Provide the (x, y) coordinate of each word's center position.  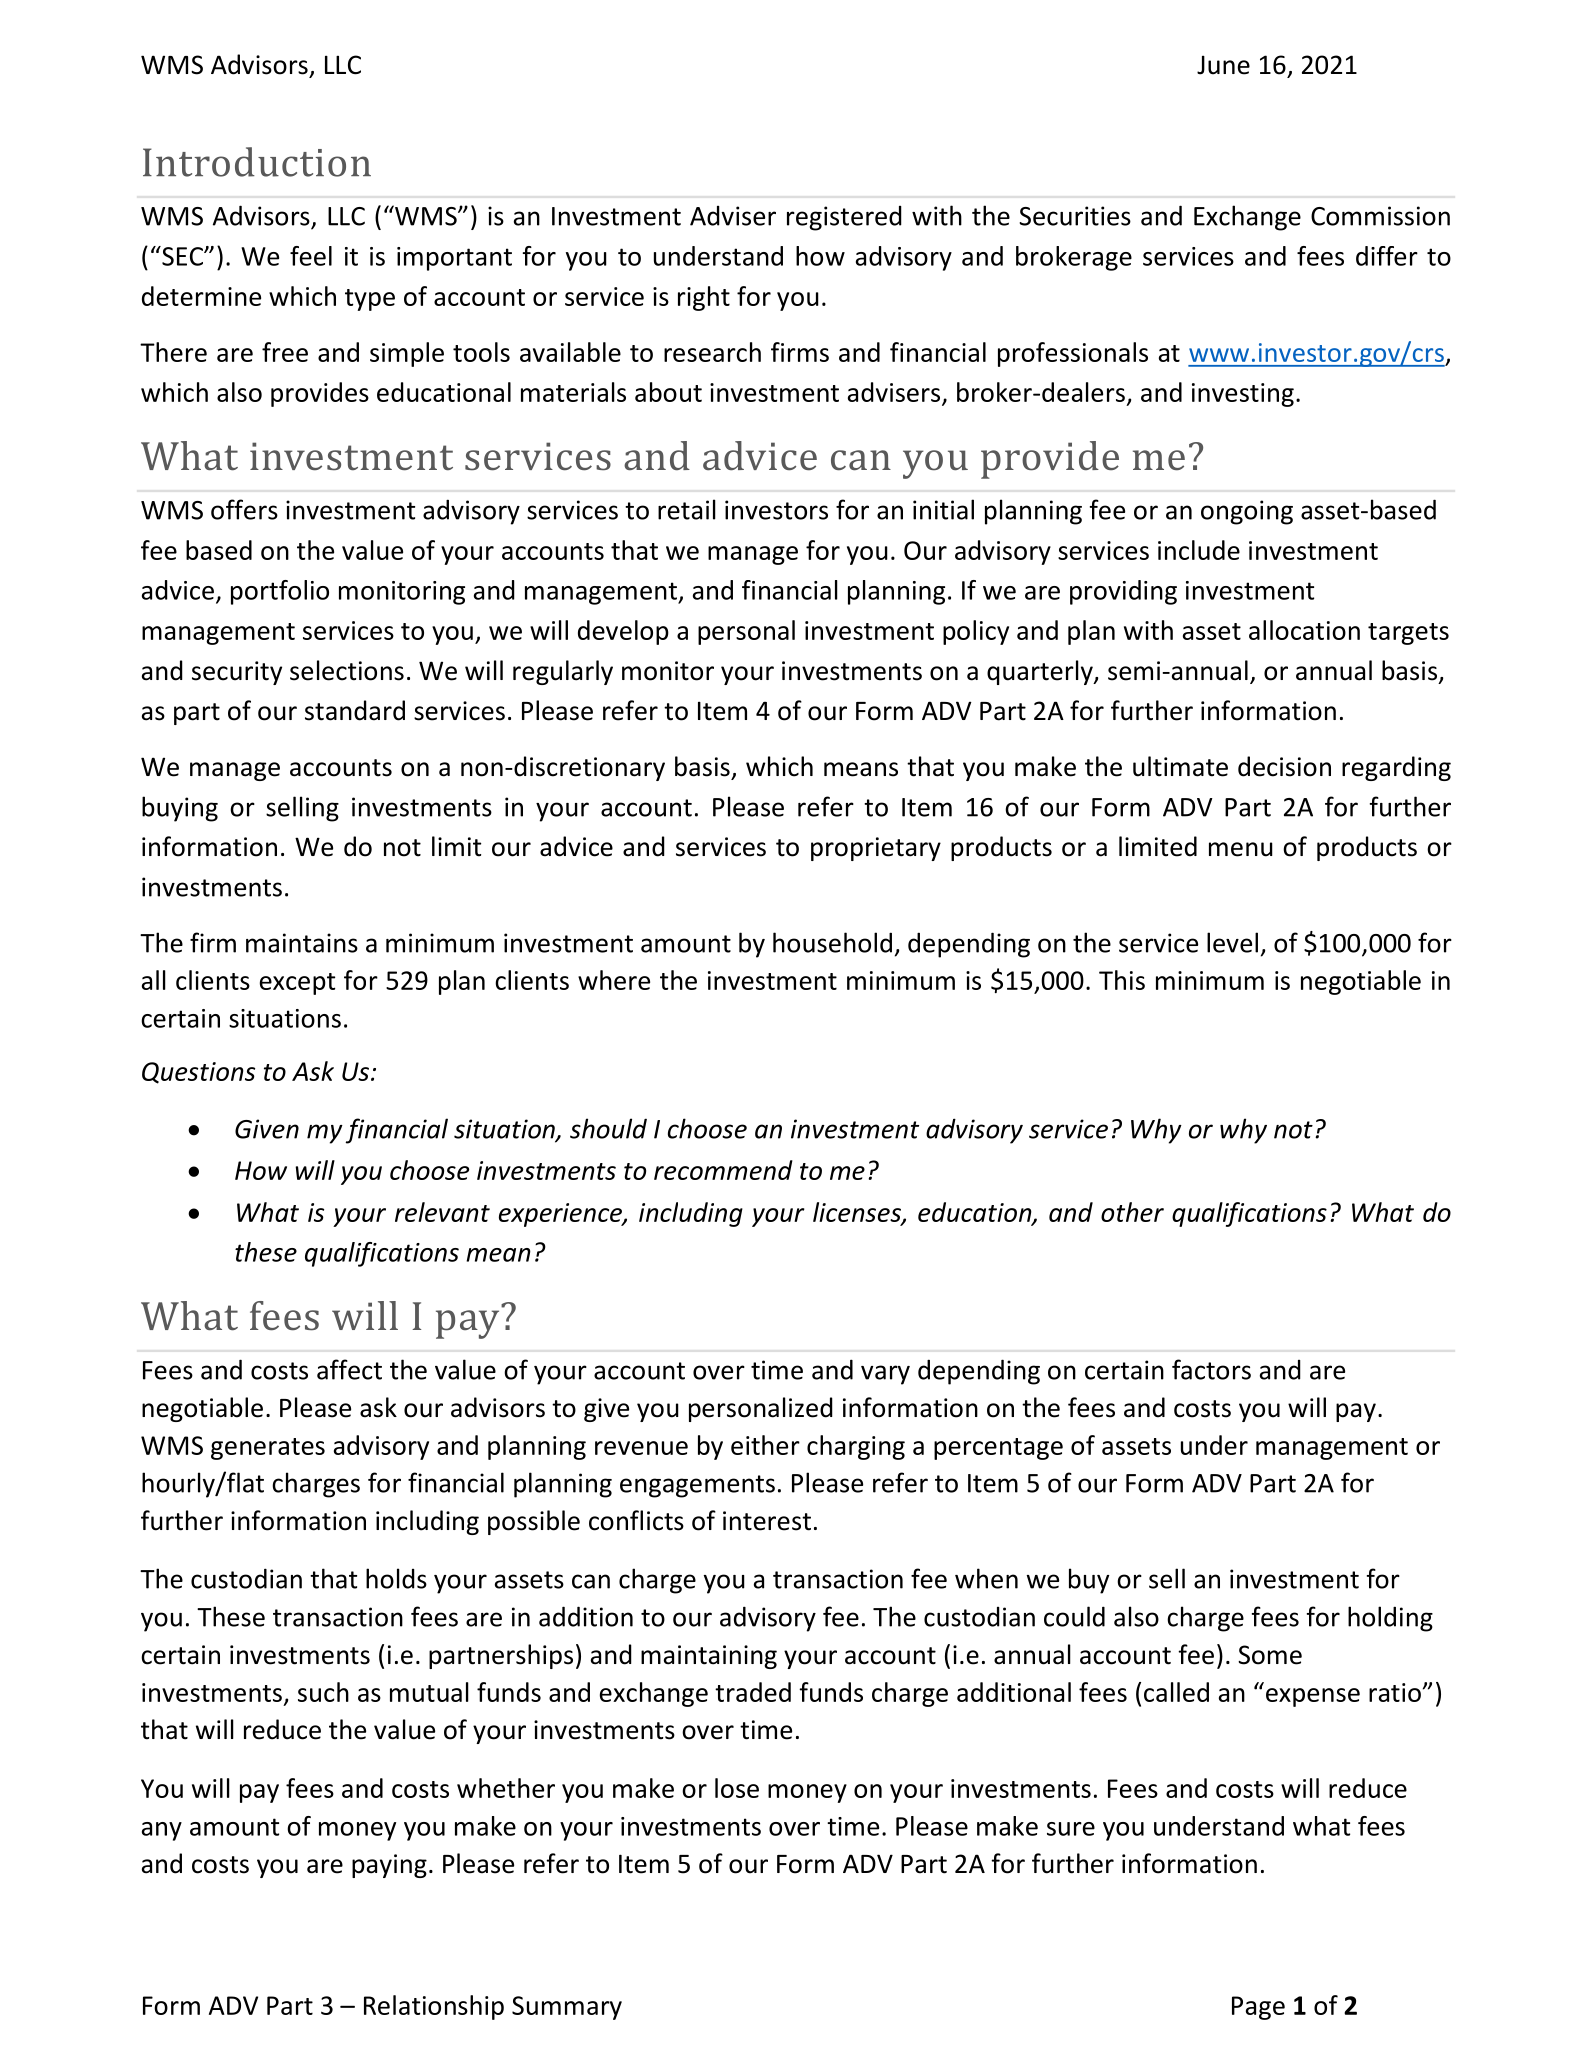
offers (244, 509)
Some (1270, 1655)
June (1223, 65)
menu (1241, 849)
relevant (442, 1212)
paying (389, 1866)
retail (687, 509)
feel (311, 256)
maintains (302, 943)
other (1132, 1212)
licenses (858, 1213)
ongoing (1247, 512)
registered (844, 218)
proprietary (876, 849)
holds (396, 1578)
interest (767, 1521)
